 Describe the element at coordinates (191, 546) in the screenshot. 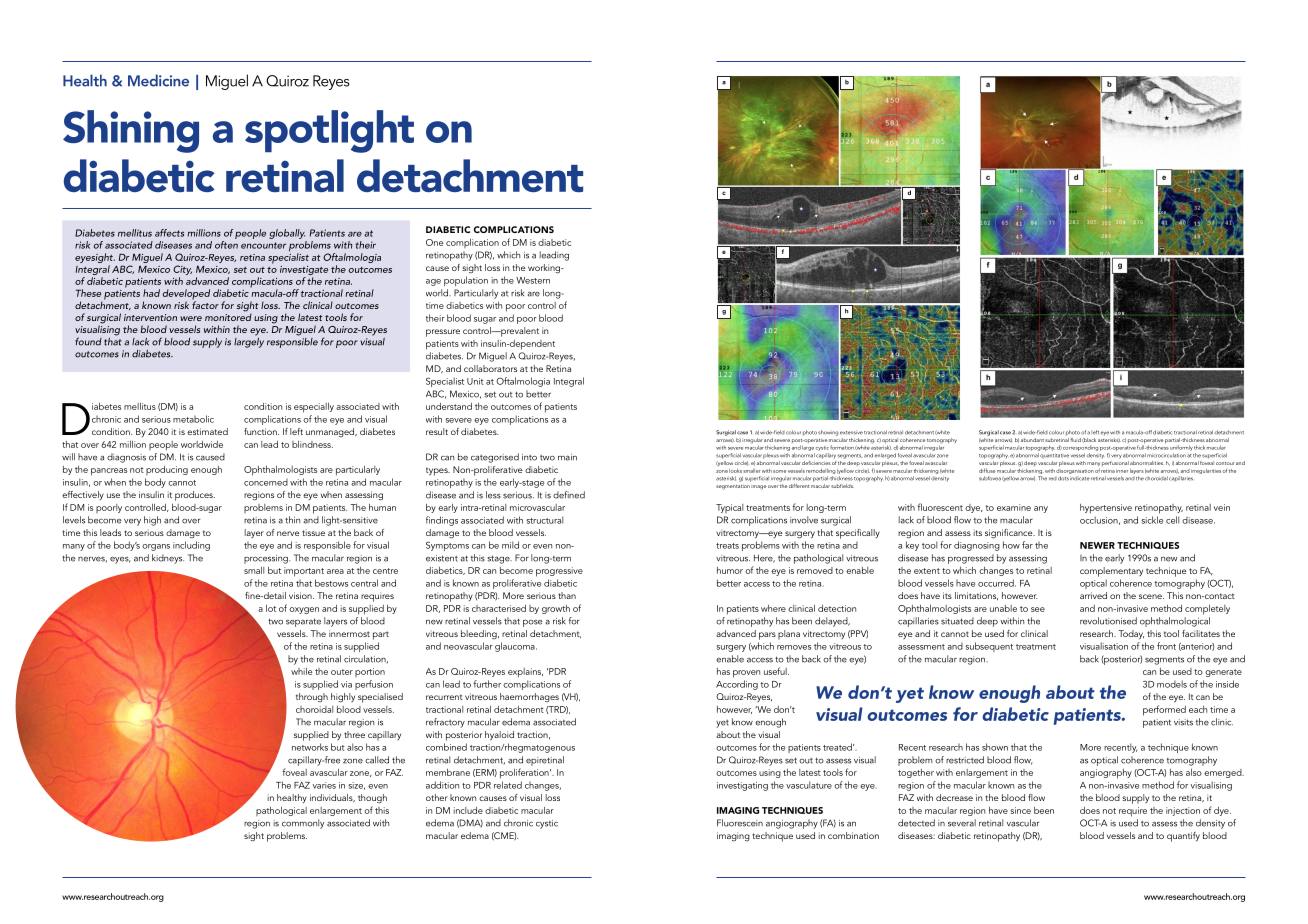

I see `including` at that location.
